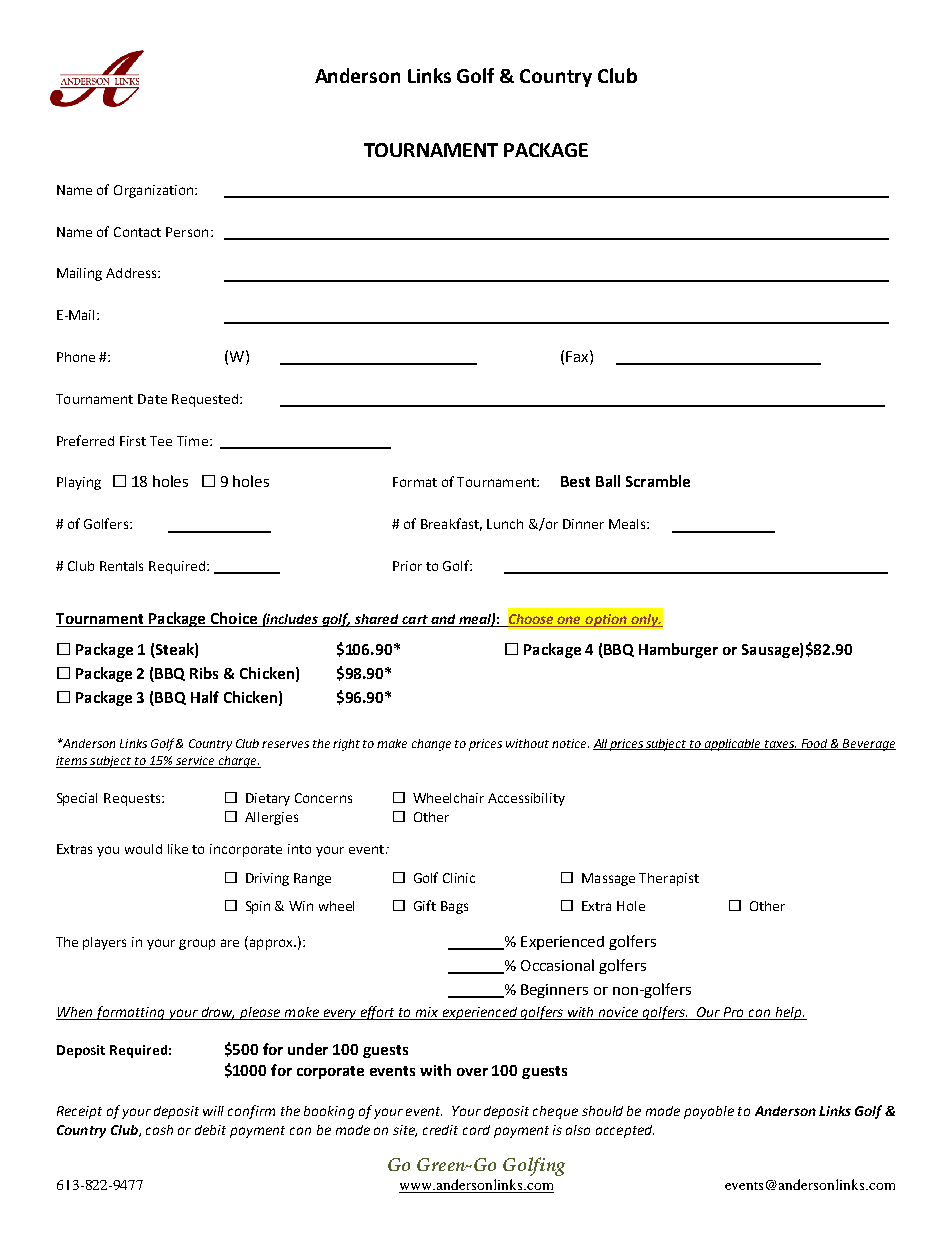 The height and width of the document is (1233, 952). Describe the element at coordinates (678, 650) in the document. I see `Hamburger` at that location.
